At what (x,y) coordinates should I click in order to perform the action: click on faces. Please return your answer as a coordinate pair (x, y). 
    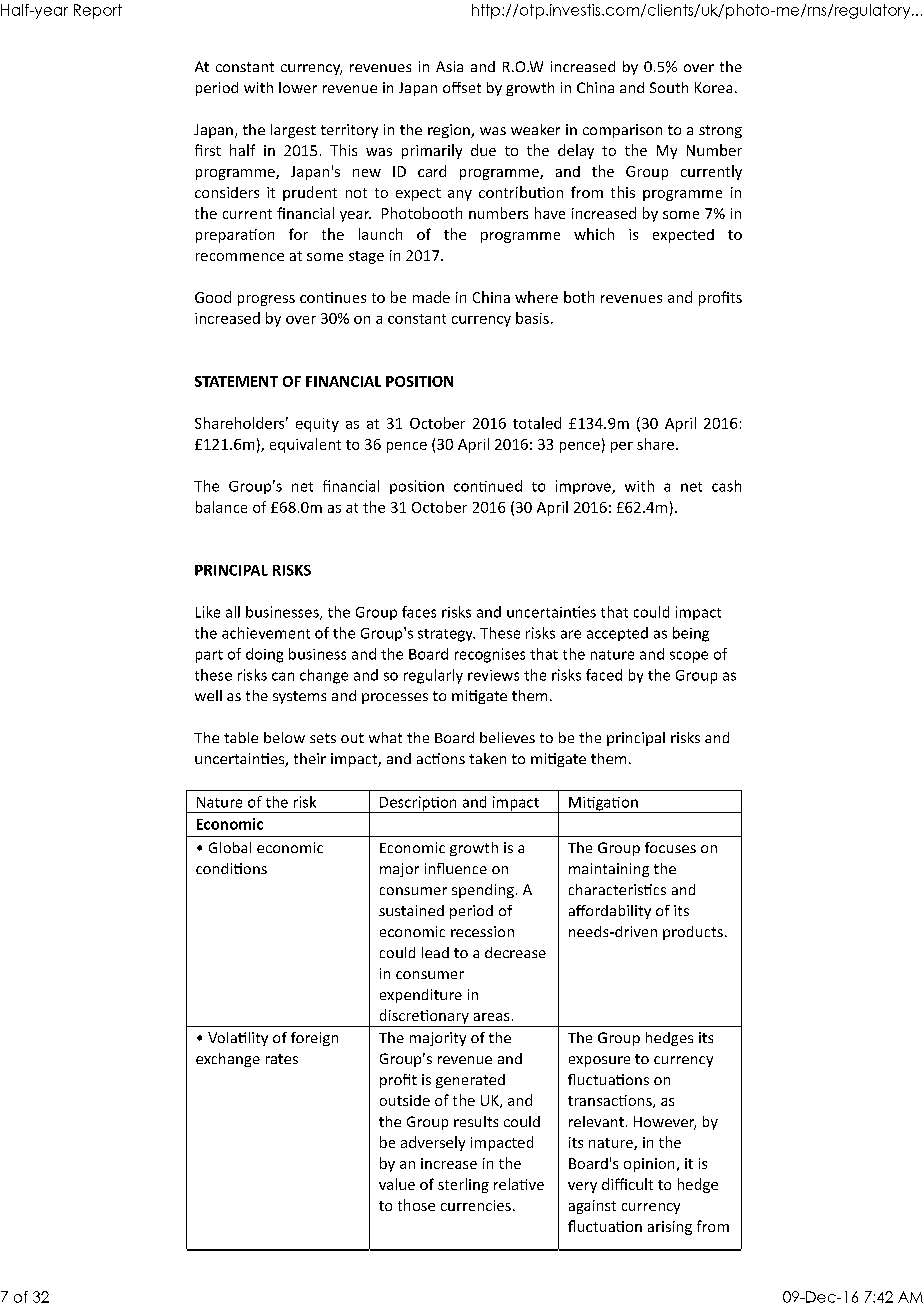
    Looking at the image, I should click on (419, 612).
